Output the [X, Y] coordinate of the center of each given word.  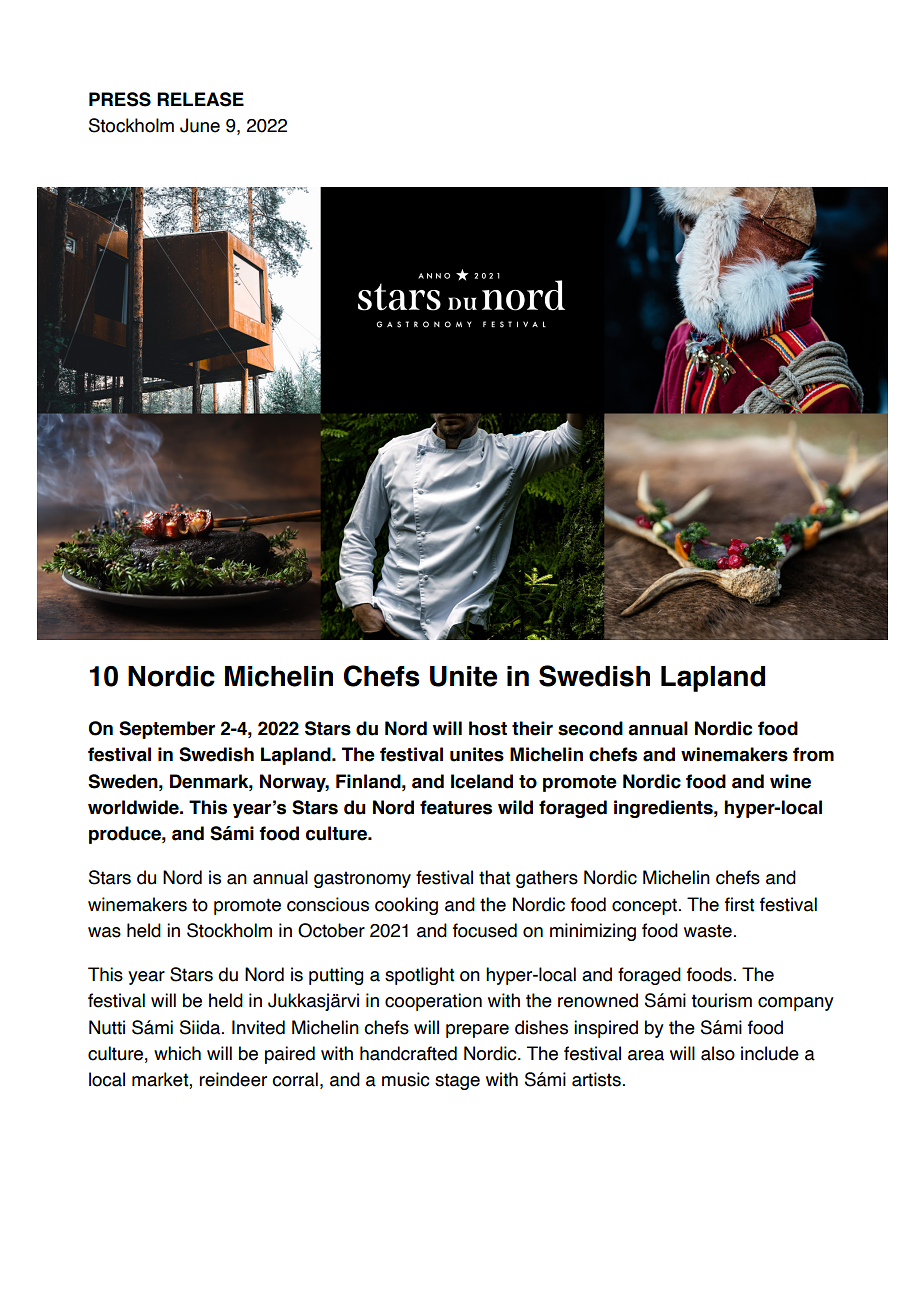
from [813, 754]
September [167, 730]
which [177, 1053]
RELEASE [200, 99]
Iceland [482, 781]
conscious [328, 904]
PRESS [120, 99]
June [200, 125]
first [739, 904]
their [532, 728]
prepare [477, 1031]
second [590, 728]
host [488, 728]
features [456, 807]
